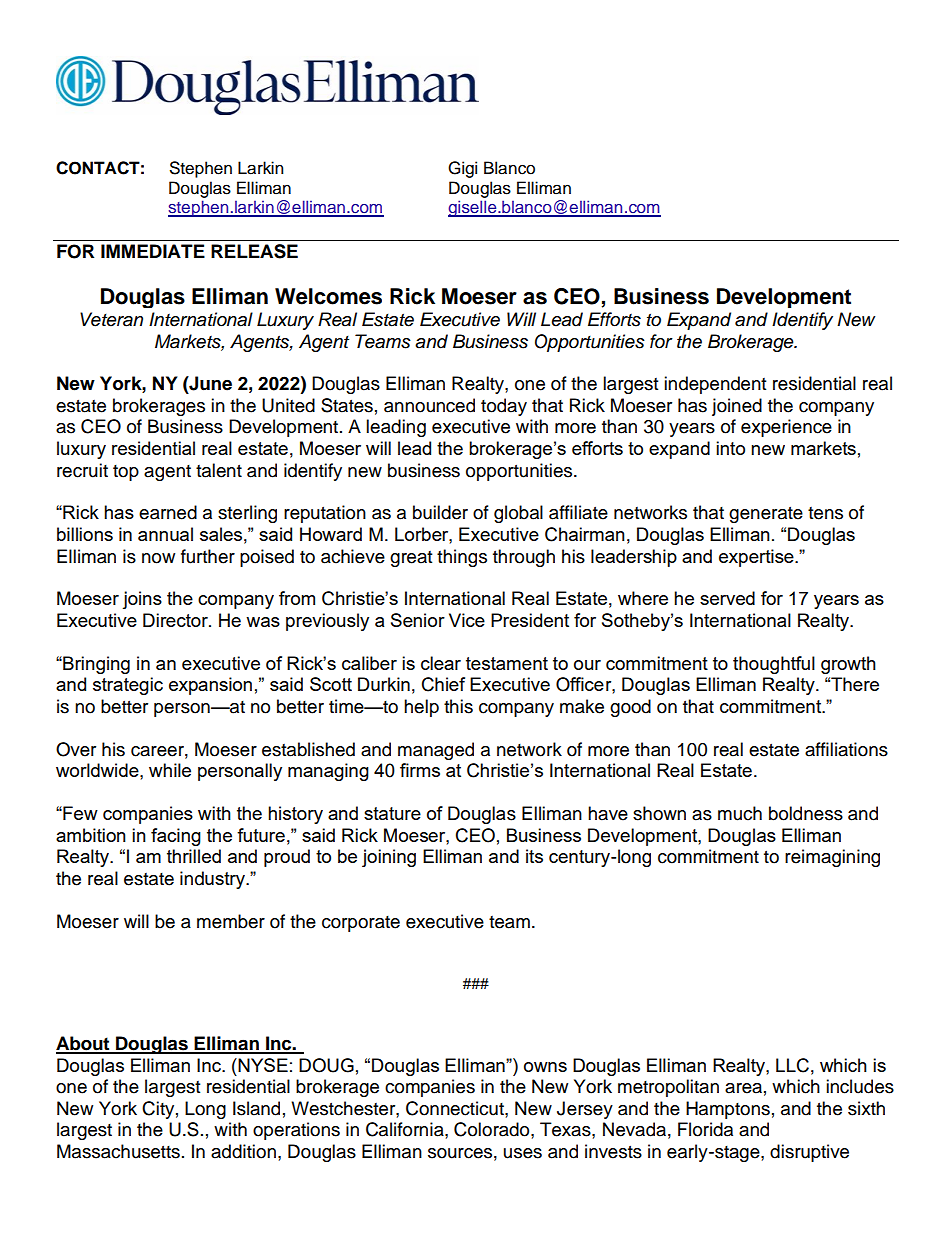  I want to click on independent, so click(715, 385).
